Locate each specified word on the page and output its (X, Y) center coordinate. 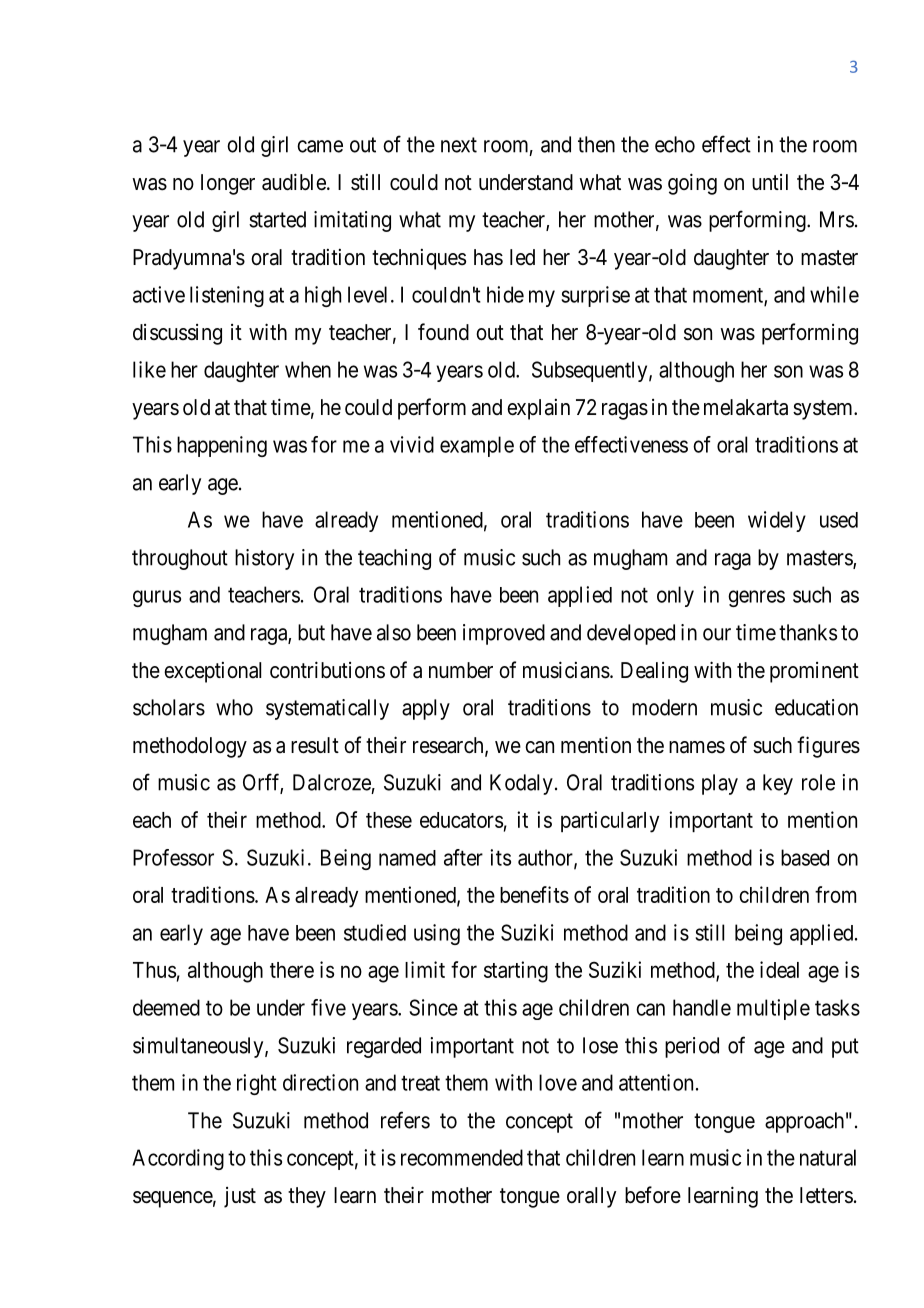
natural (828, 1157)
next (459, 145)
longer (228, 184)
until (770, 182)
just (240, 1197)
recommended (462, 1157)
